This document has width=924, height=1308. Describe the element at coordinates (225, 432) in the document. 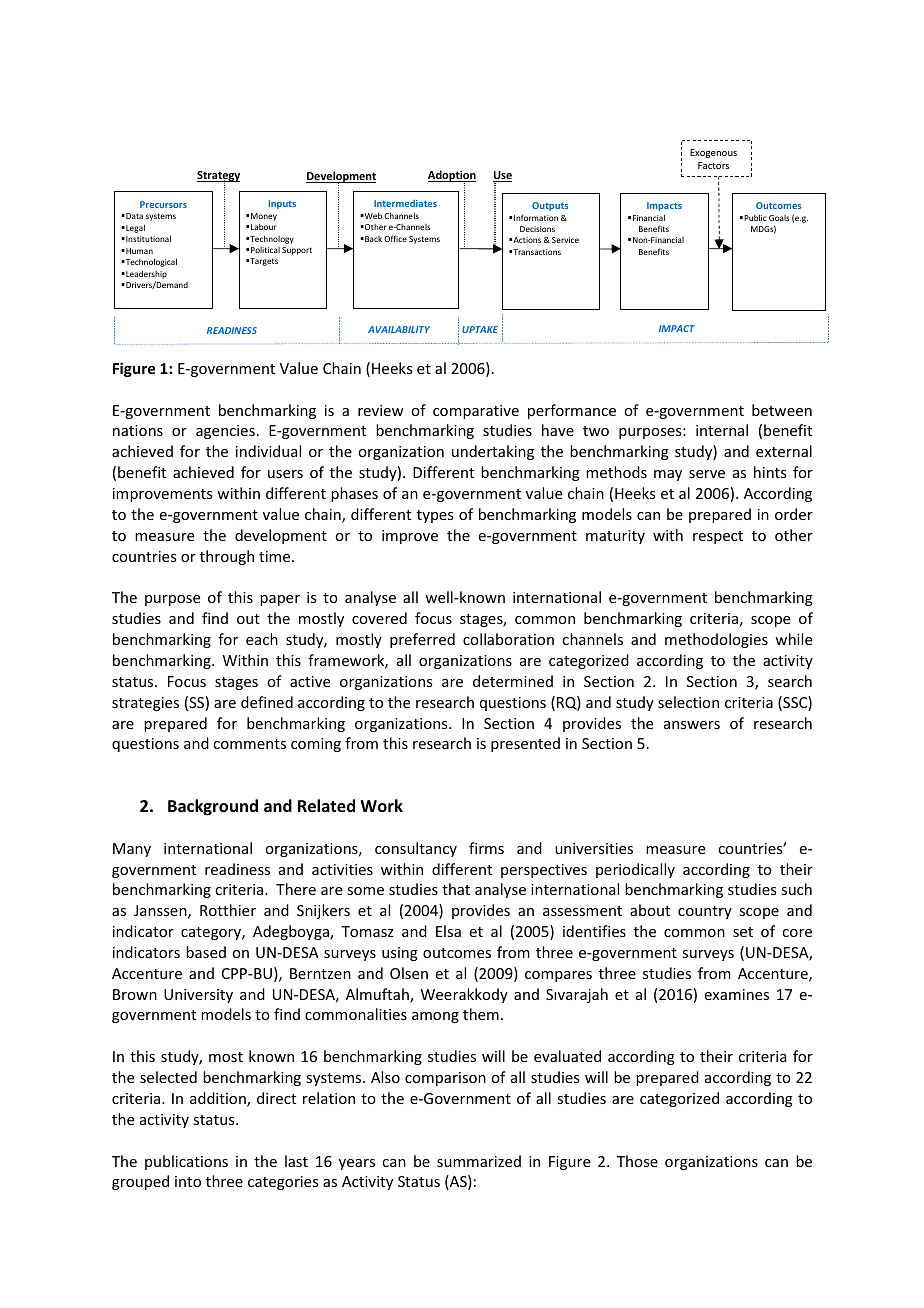

I see `agencies` at that location.
